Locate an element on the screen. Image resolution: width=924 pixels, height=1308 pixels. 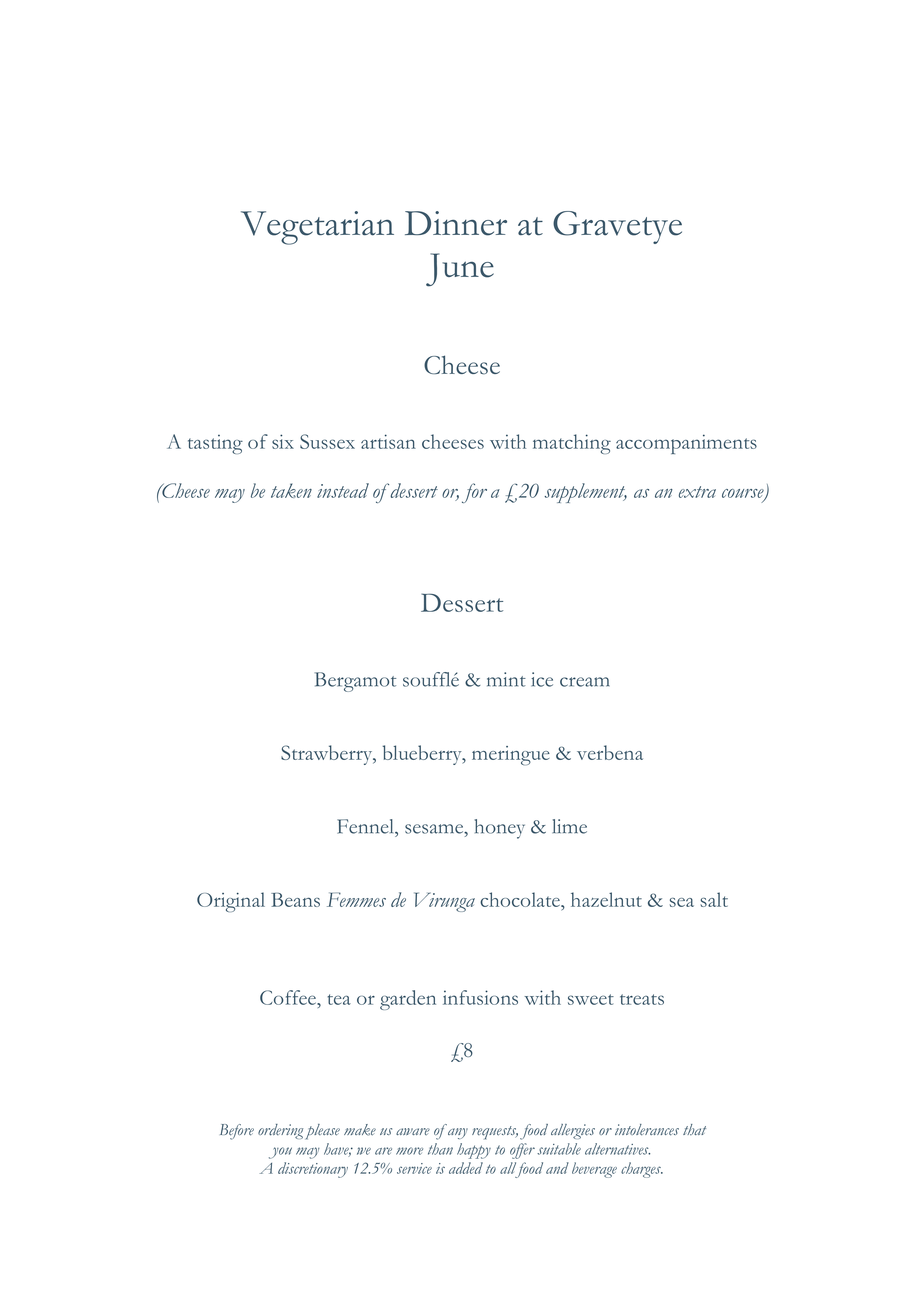
Bergamot is located at coordinates (355, 682).
